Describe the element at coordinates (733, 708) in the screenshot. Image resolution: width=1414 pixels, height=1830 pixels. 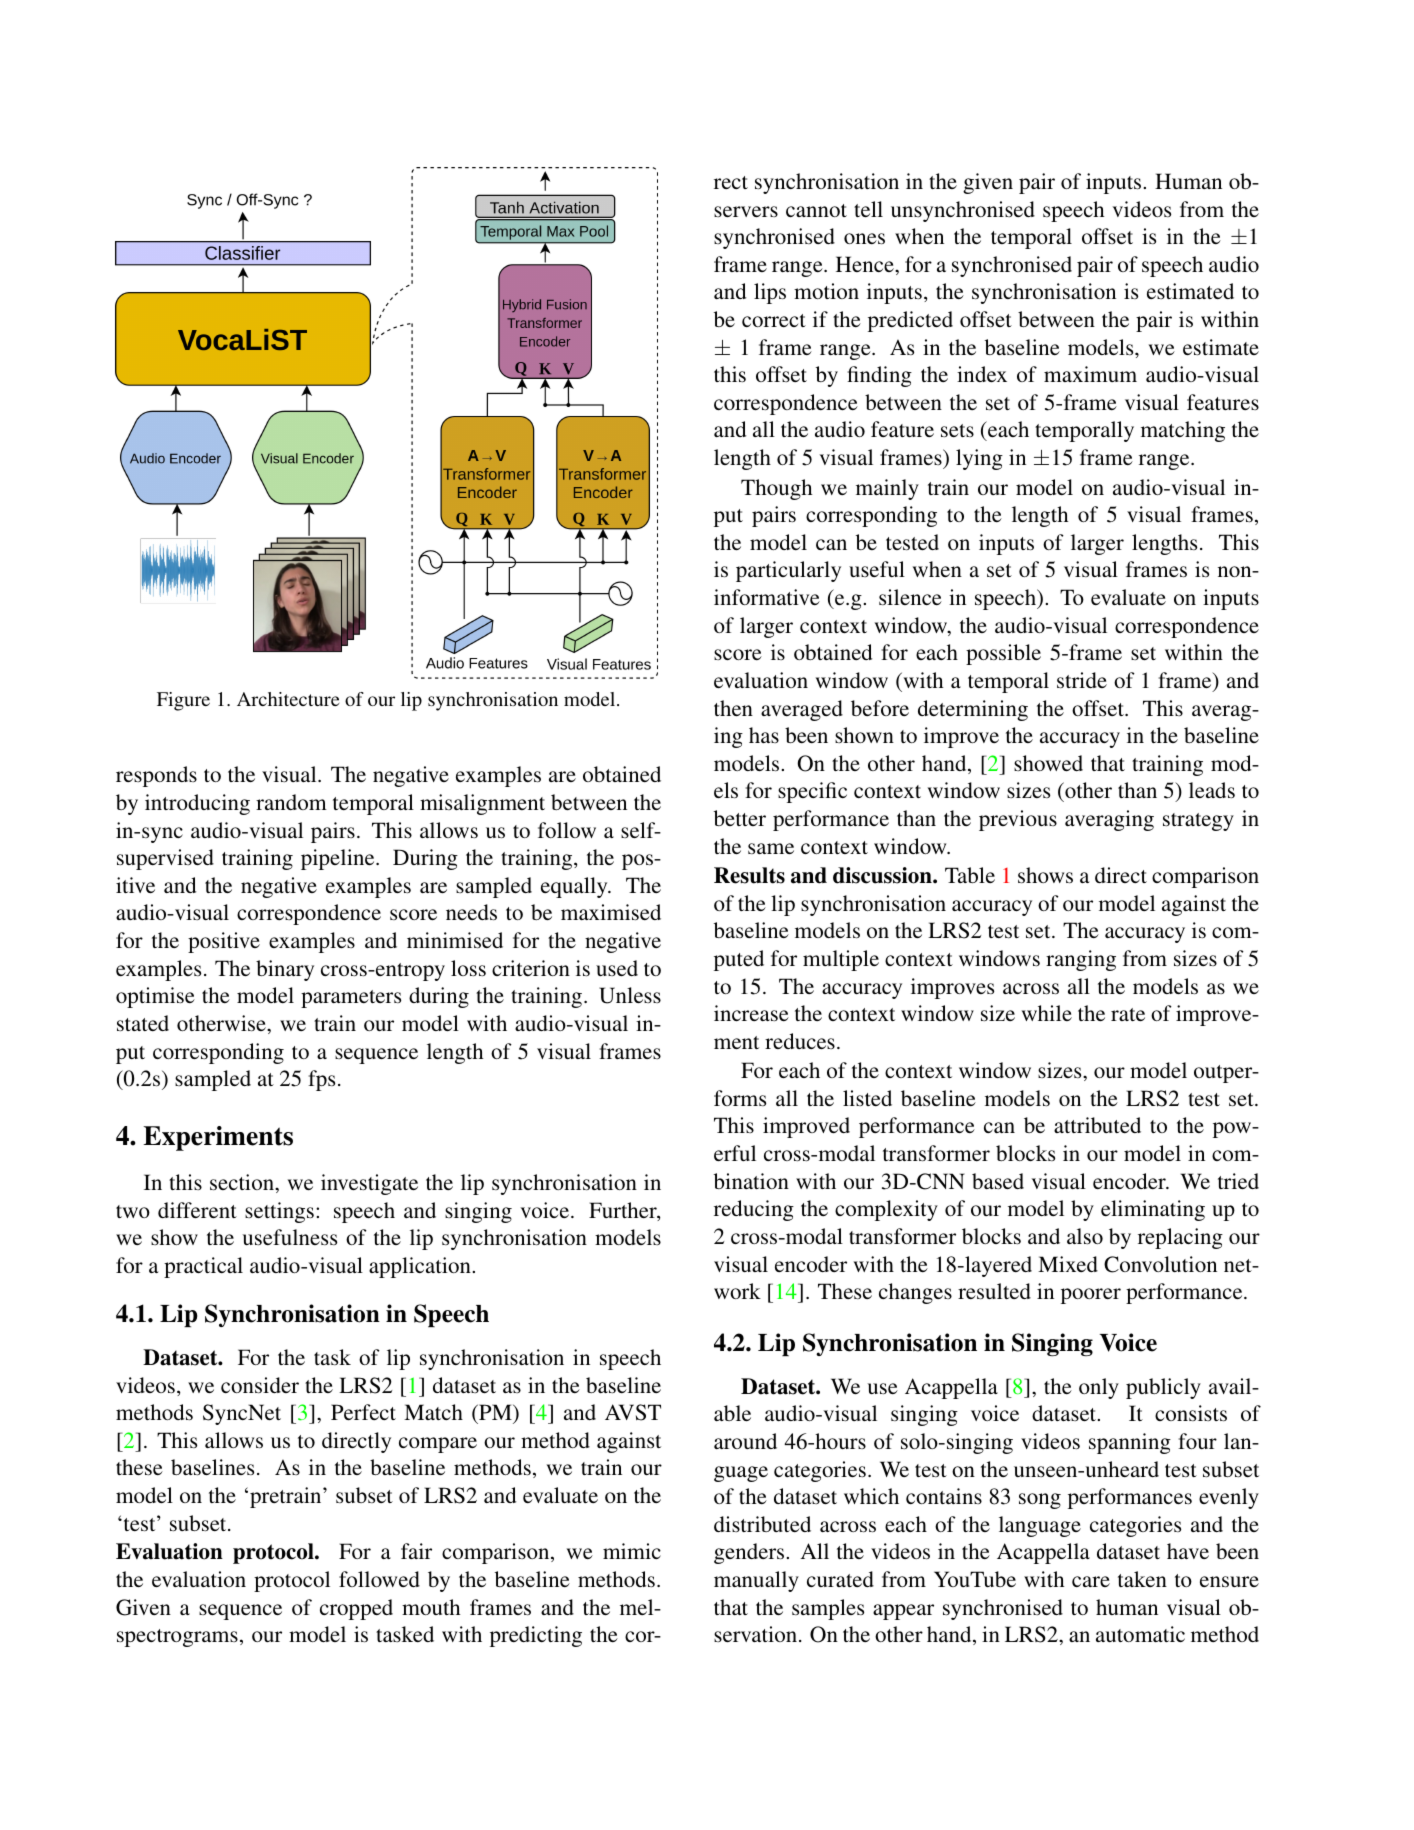
I see `then` at that location.
